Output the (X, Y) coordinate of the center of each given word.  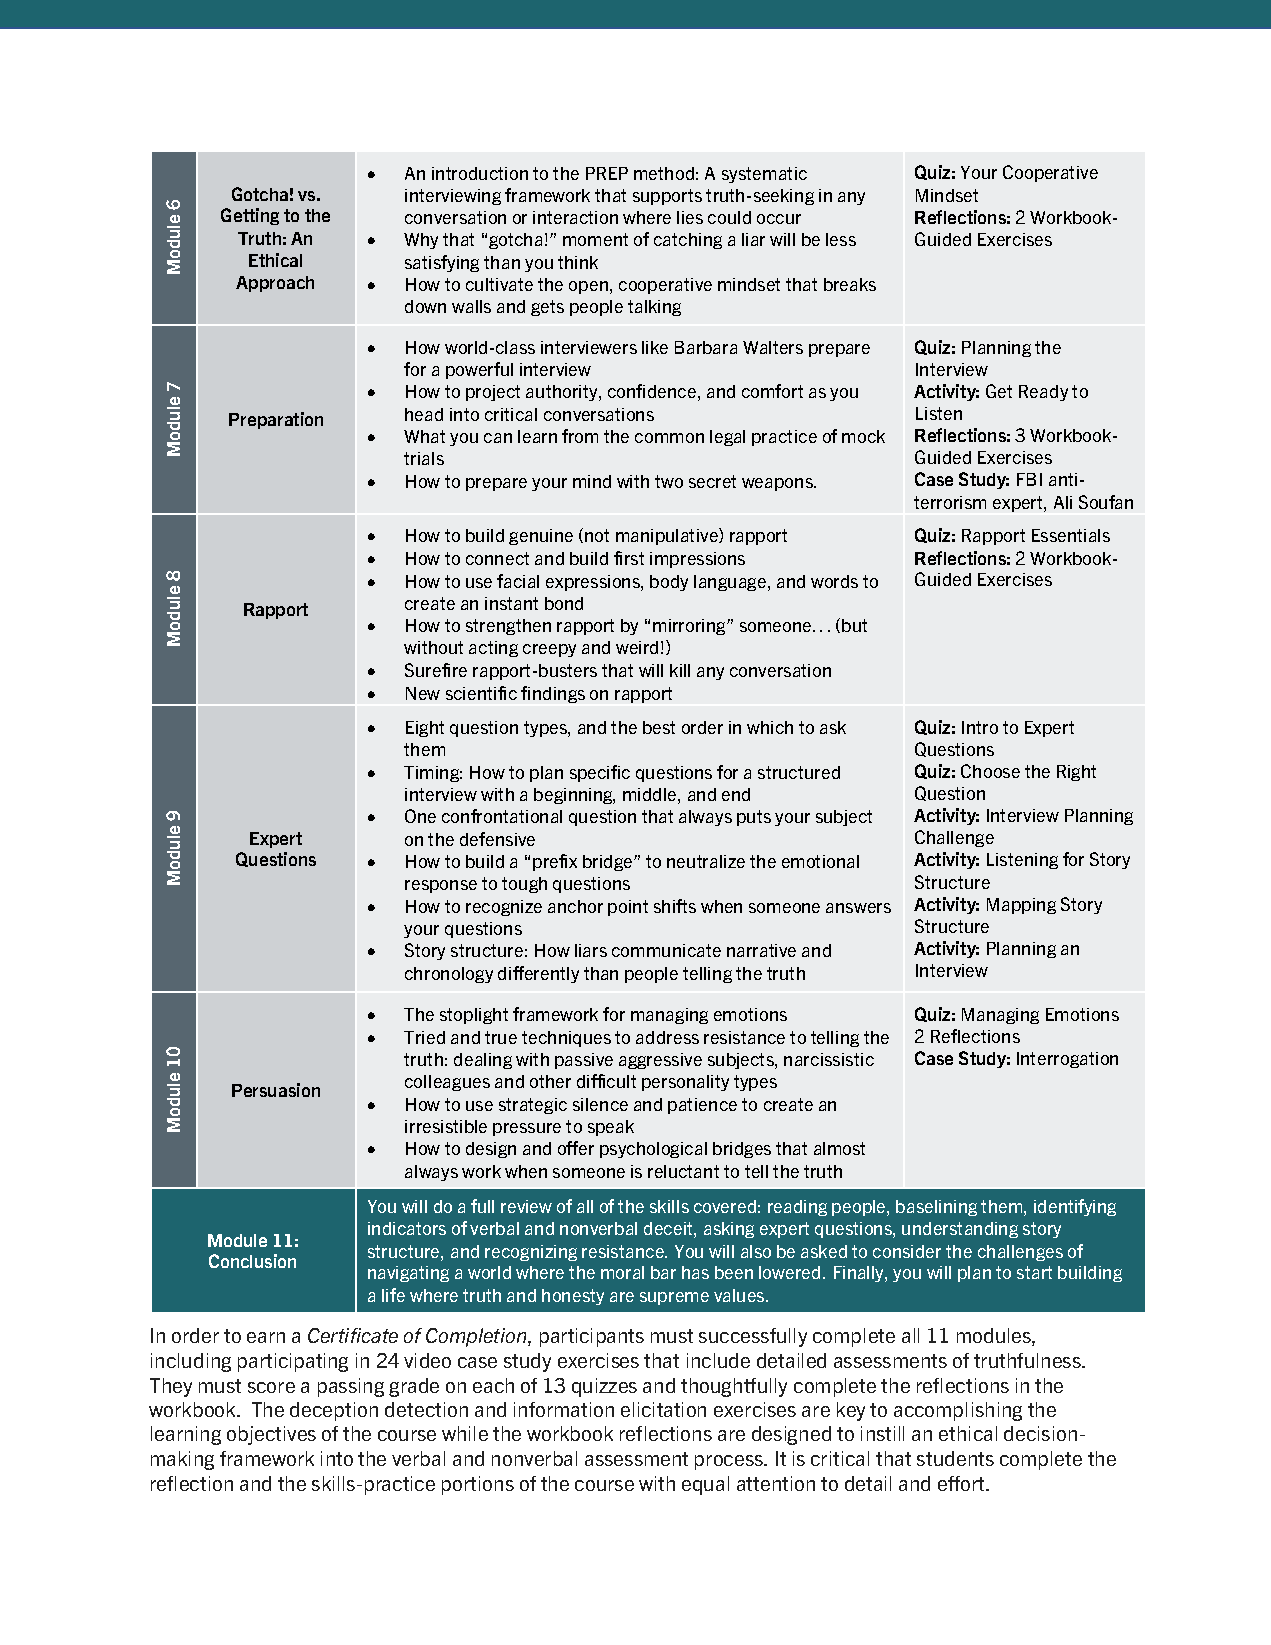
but (854, 625)
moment (595, 239)
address (667, 1037)
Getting (250, 216)
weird (637, 647)
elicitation (663, 1409)
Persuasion (276, 1090)
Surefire (436, 670)
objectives (271, 1435)
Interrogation (1067, 1060)
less (841, 239)
